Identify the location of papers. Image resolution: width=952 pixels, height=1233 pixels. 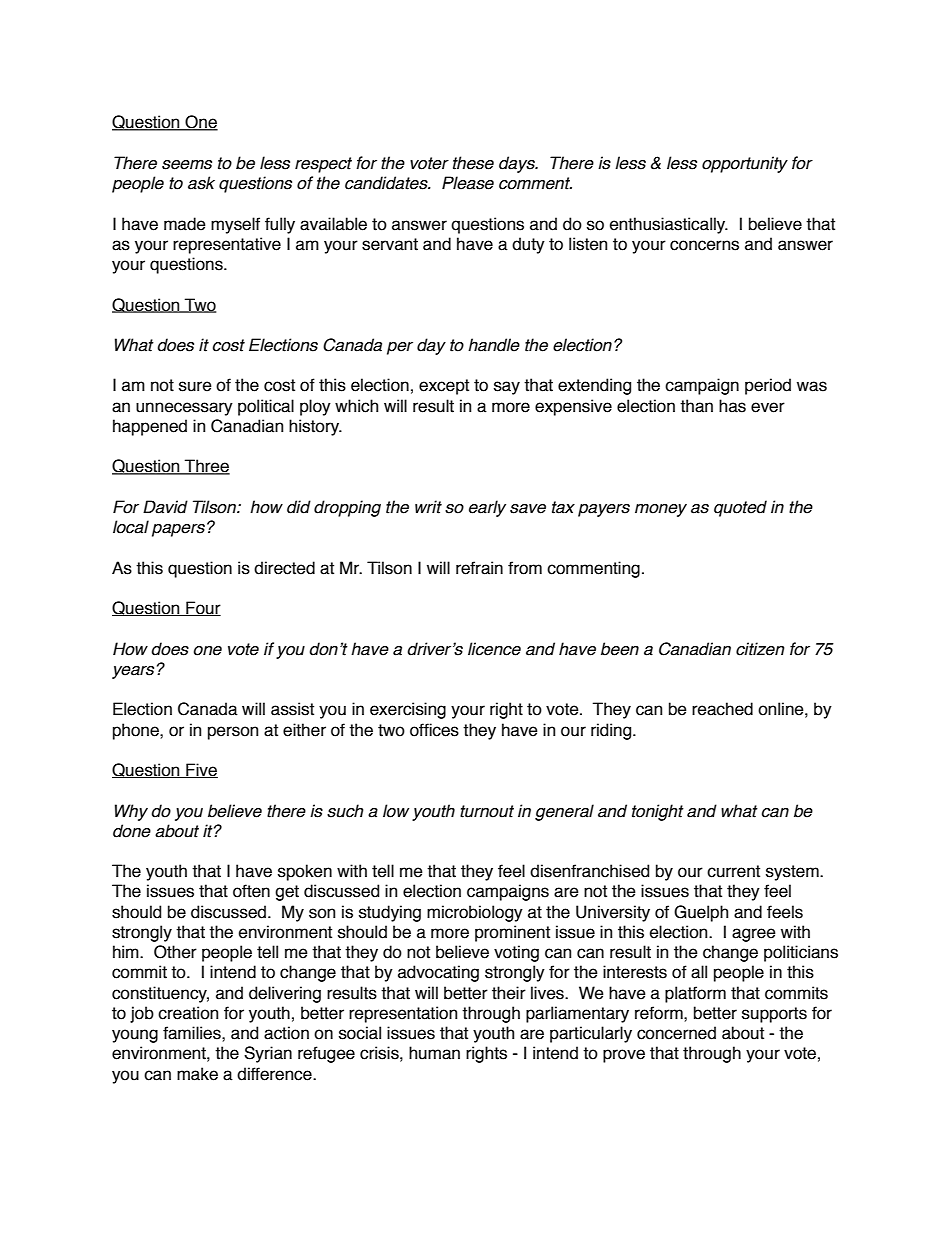
(178, 530).
